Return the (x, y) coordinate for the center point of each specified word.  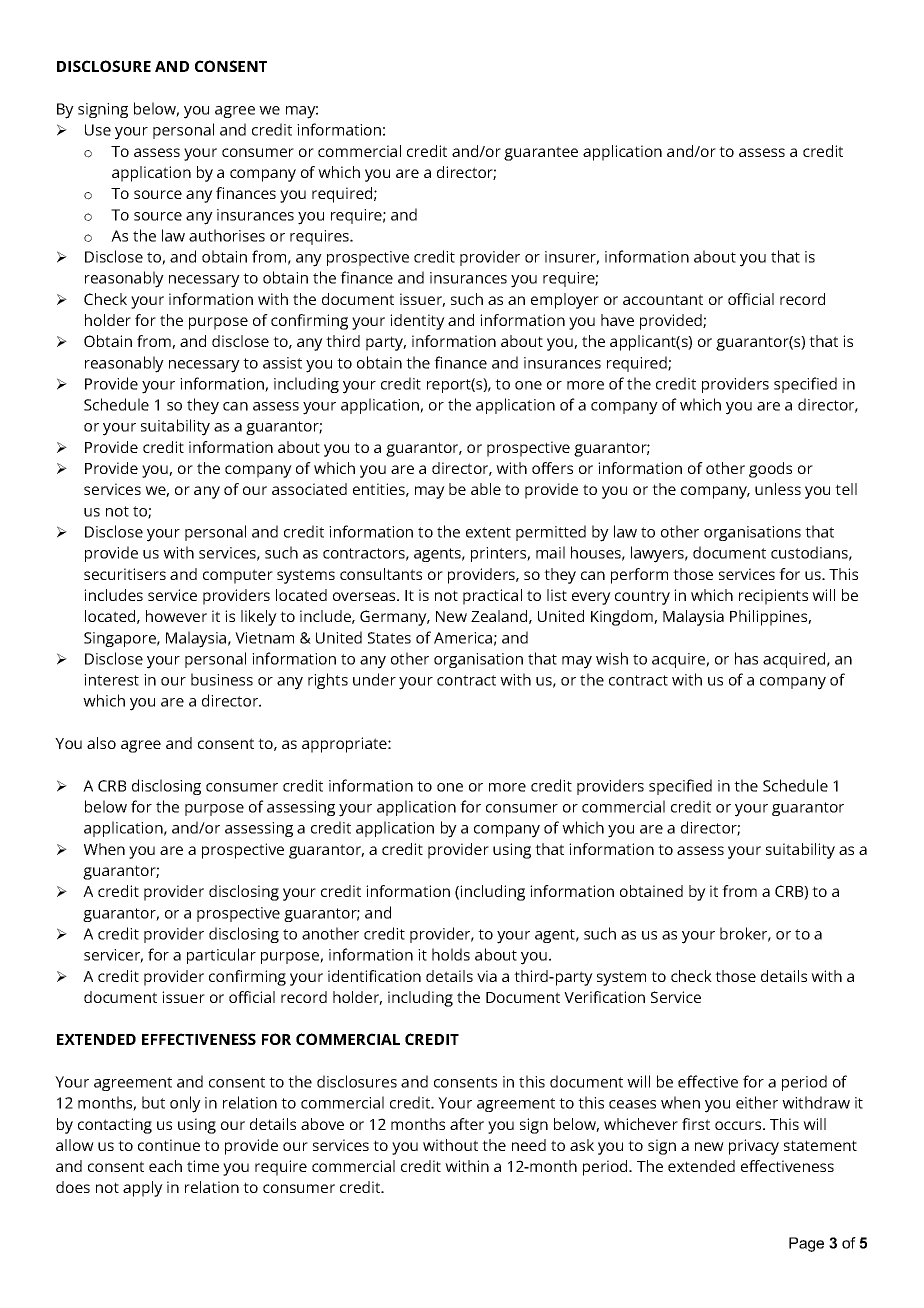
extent (488, 532)
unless (778, 489)
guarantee (541, 153)
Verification (604, 997)
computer (238, 576)
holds (451, 954)
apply (143, 1189)
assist (282, 363)
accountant (663, 299)
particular (221, 956)
